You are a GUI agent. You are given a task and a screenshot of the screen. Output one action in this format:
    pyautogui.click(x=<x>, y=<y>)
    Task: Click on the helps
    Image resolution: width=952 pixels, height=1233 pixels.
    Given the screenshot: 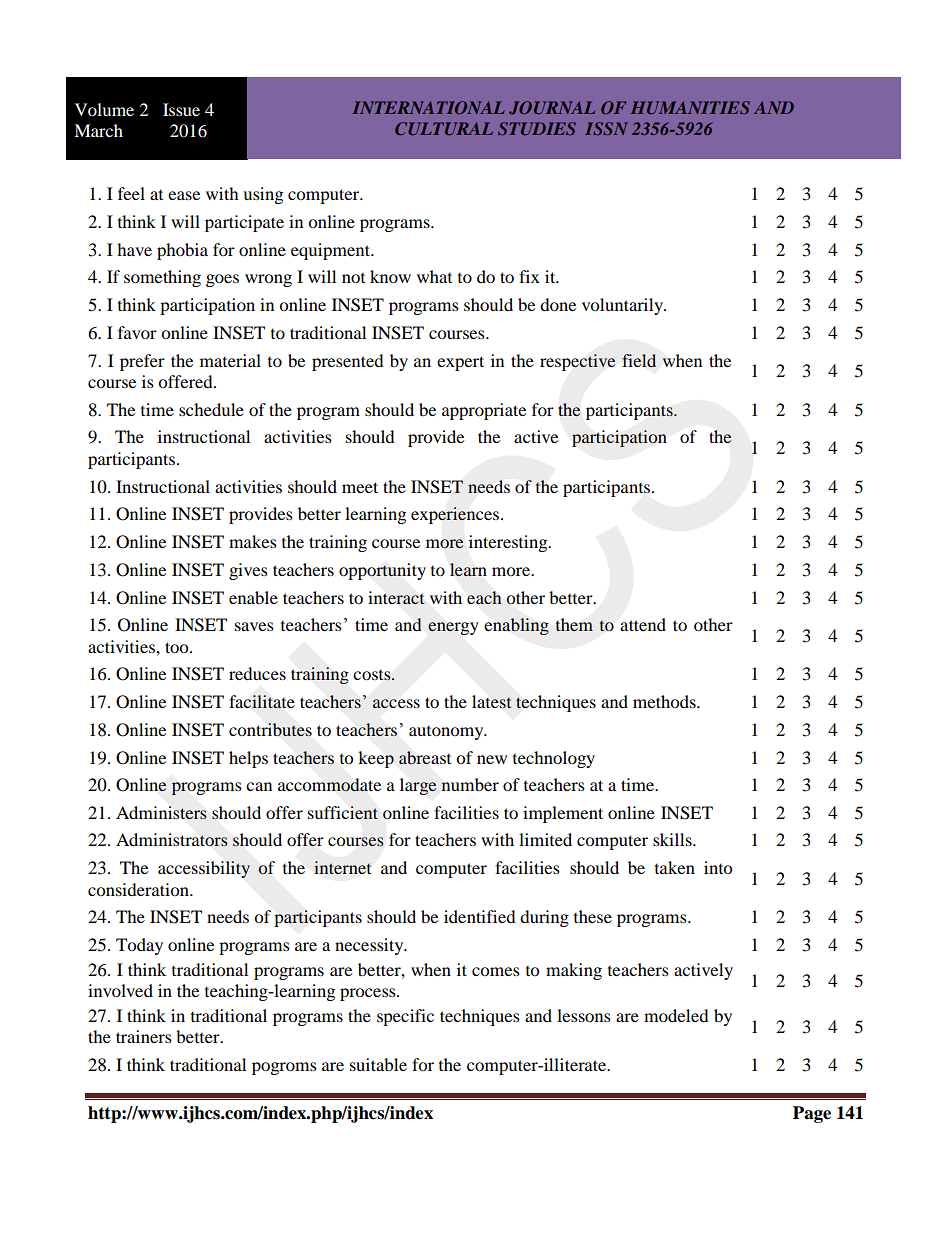 What is the action you would take?
    pyautogui.click(x=248, y=759)
